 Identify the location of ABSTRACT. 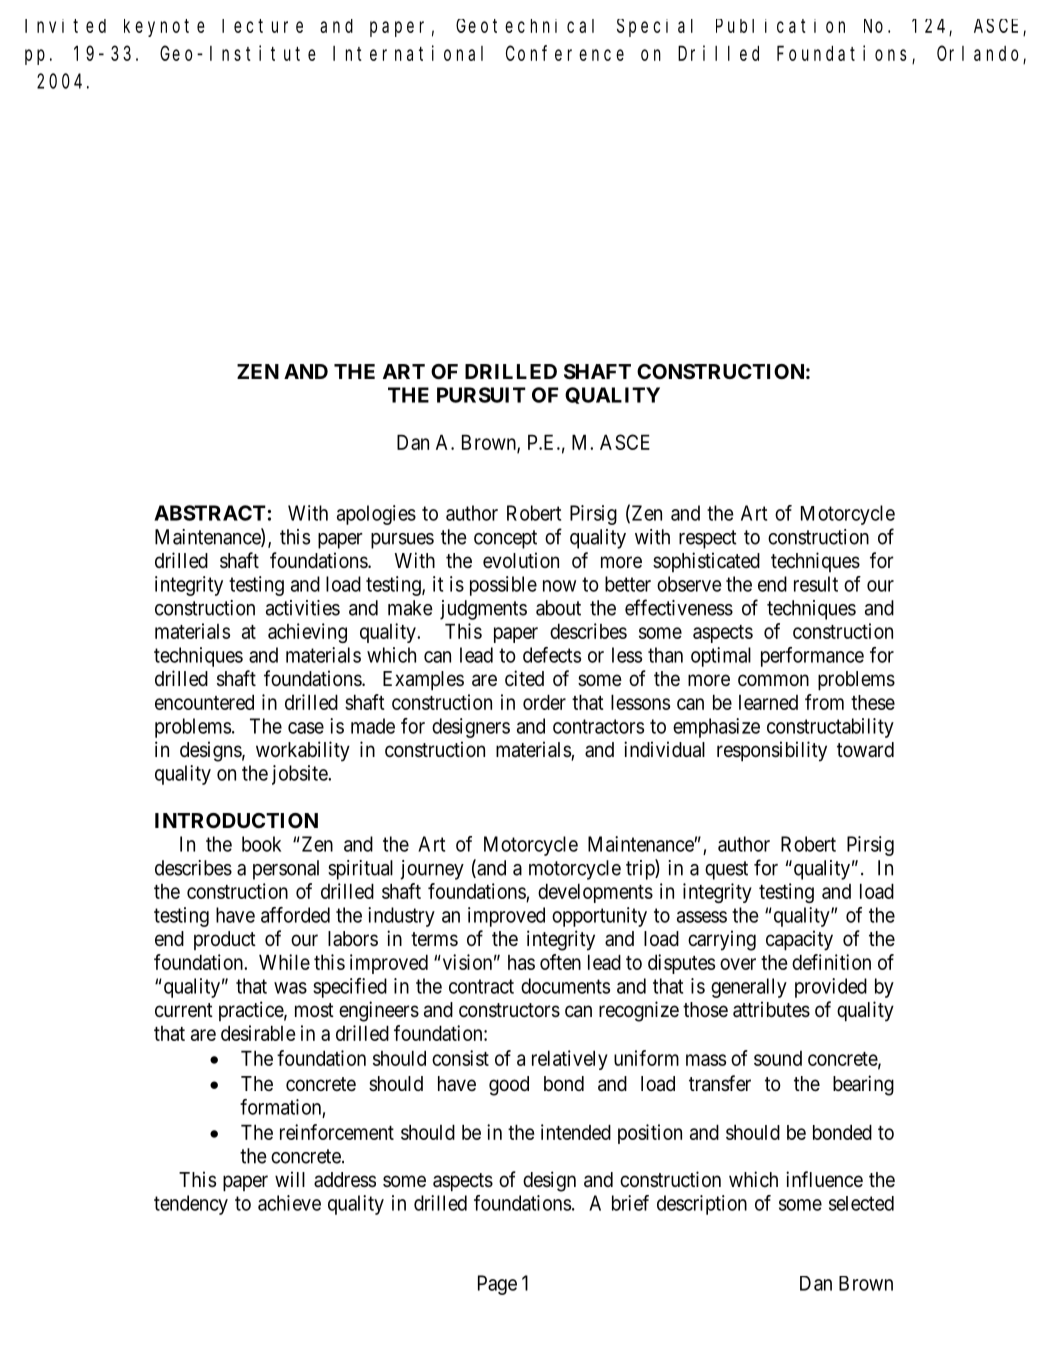
(211, 513).
